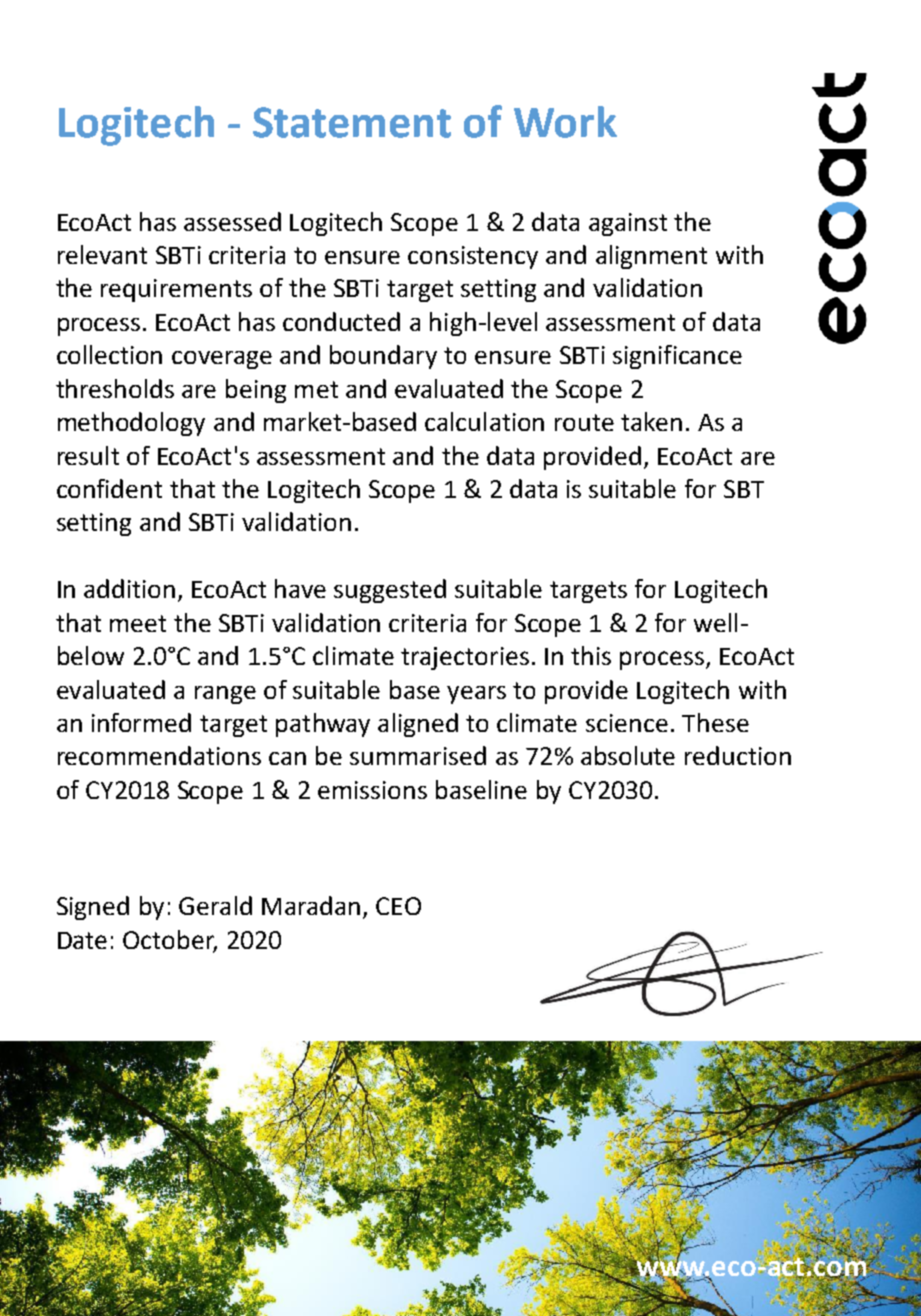 Image resolution: width=921 pixels, height=1316 pixels. Describe the element at coordinates (651, 421) in the screenshot. I see `taken` at that location.
